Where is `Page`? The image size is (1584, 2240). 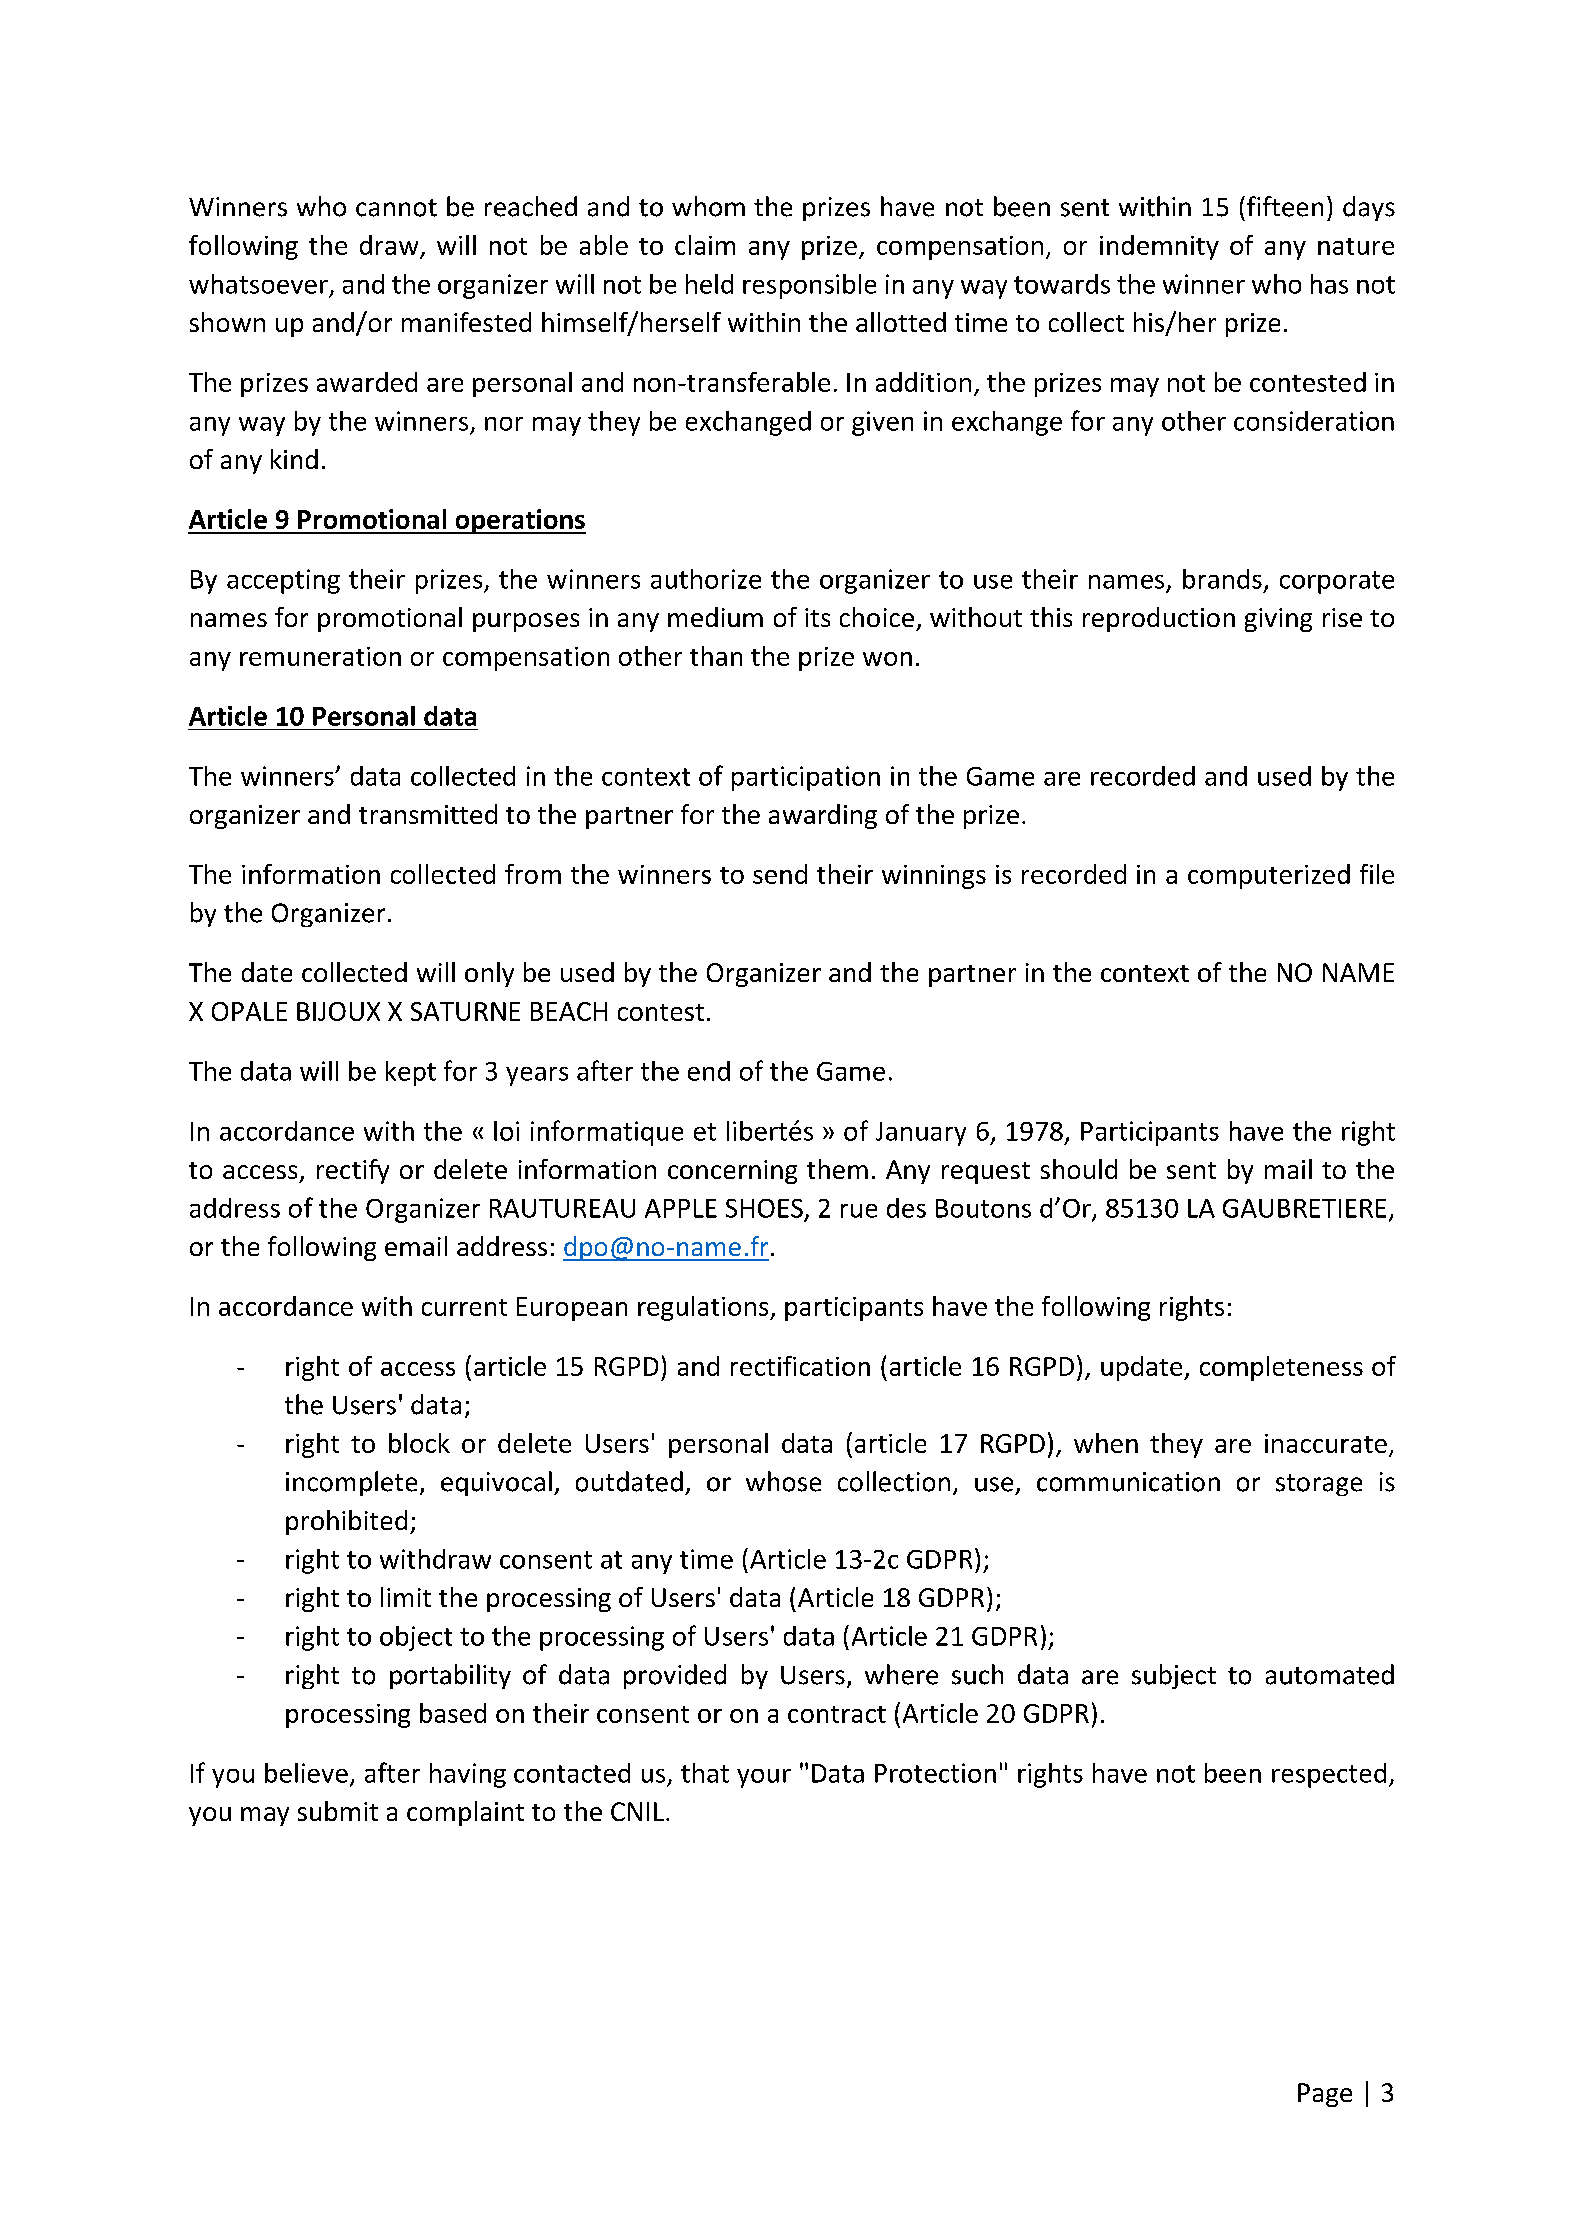
Page is located at coordinates (1325, 2095).
